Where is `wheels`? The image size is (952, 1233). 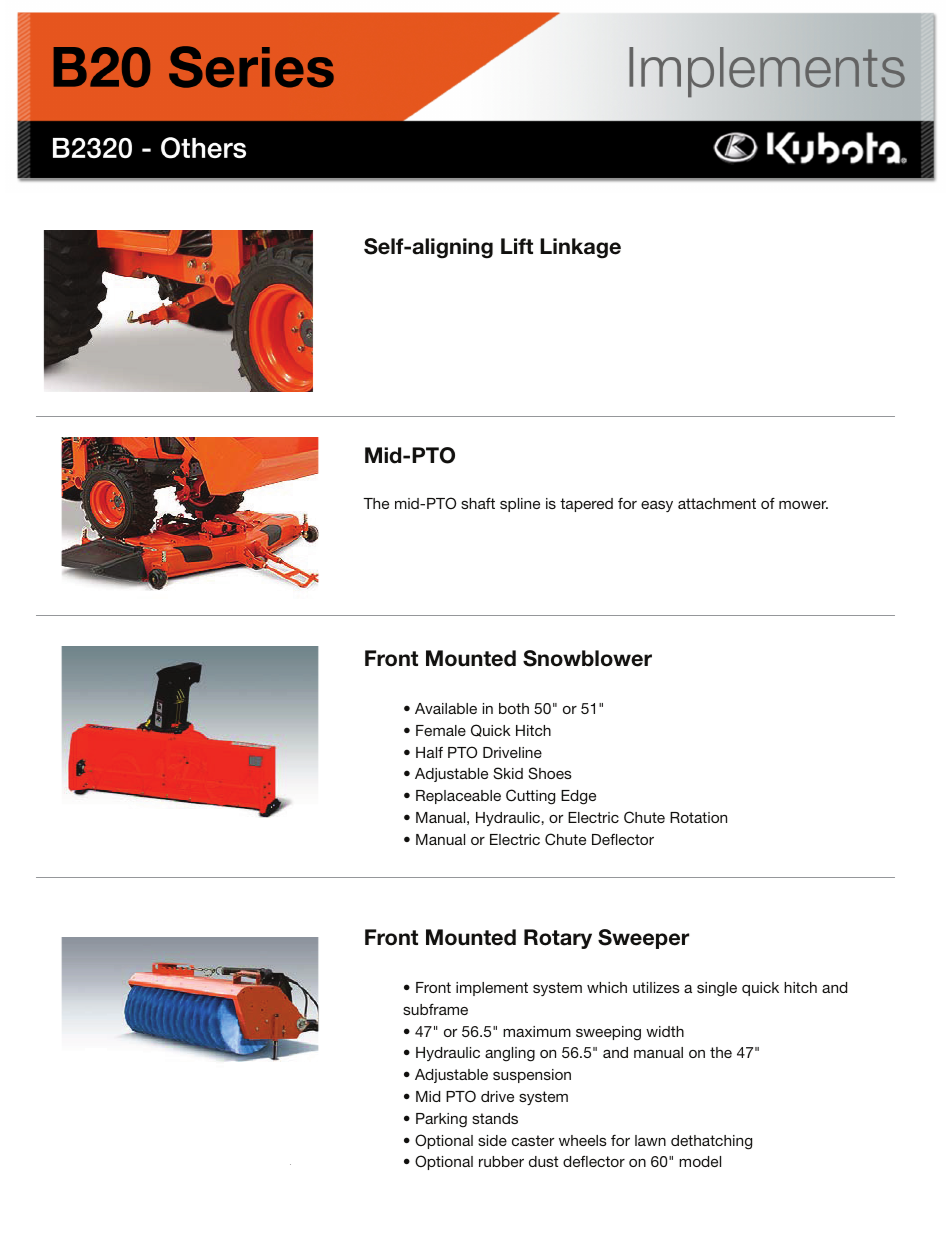
wheels is located at coordinates (583, 1140).
